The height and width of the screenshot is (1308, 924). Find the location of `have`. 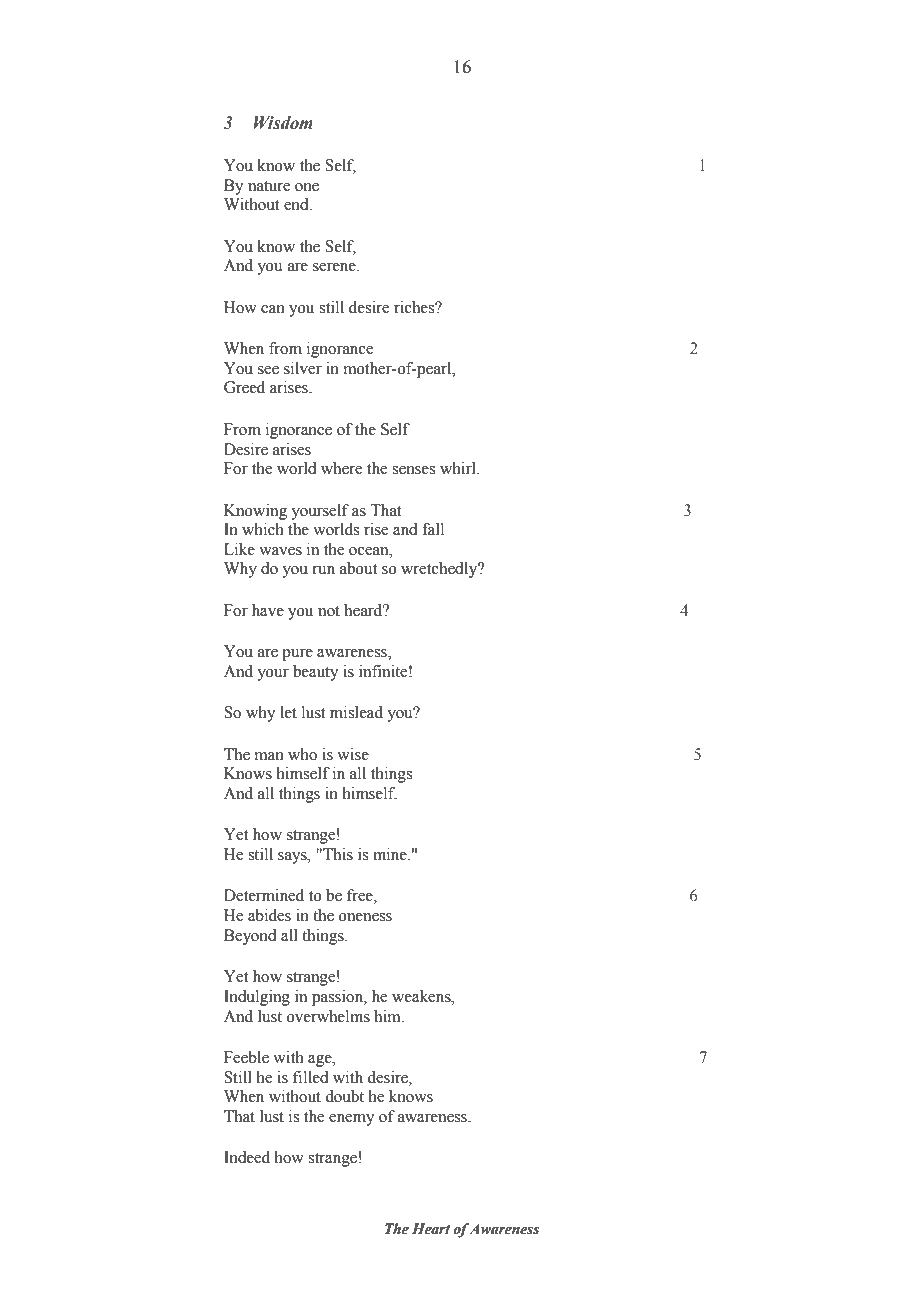

have is located at coordinates (268, 610).
